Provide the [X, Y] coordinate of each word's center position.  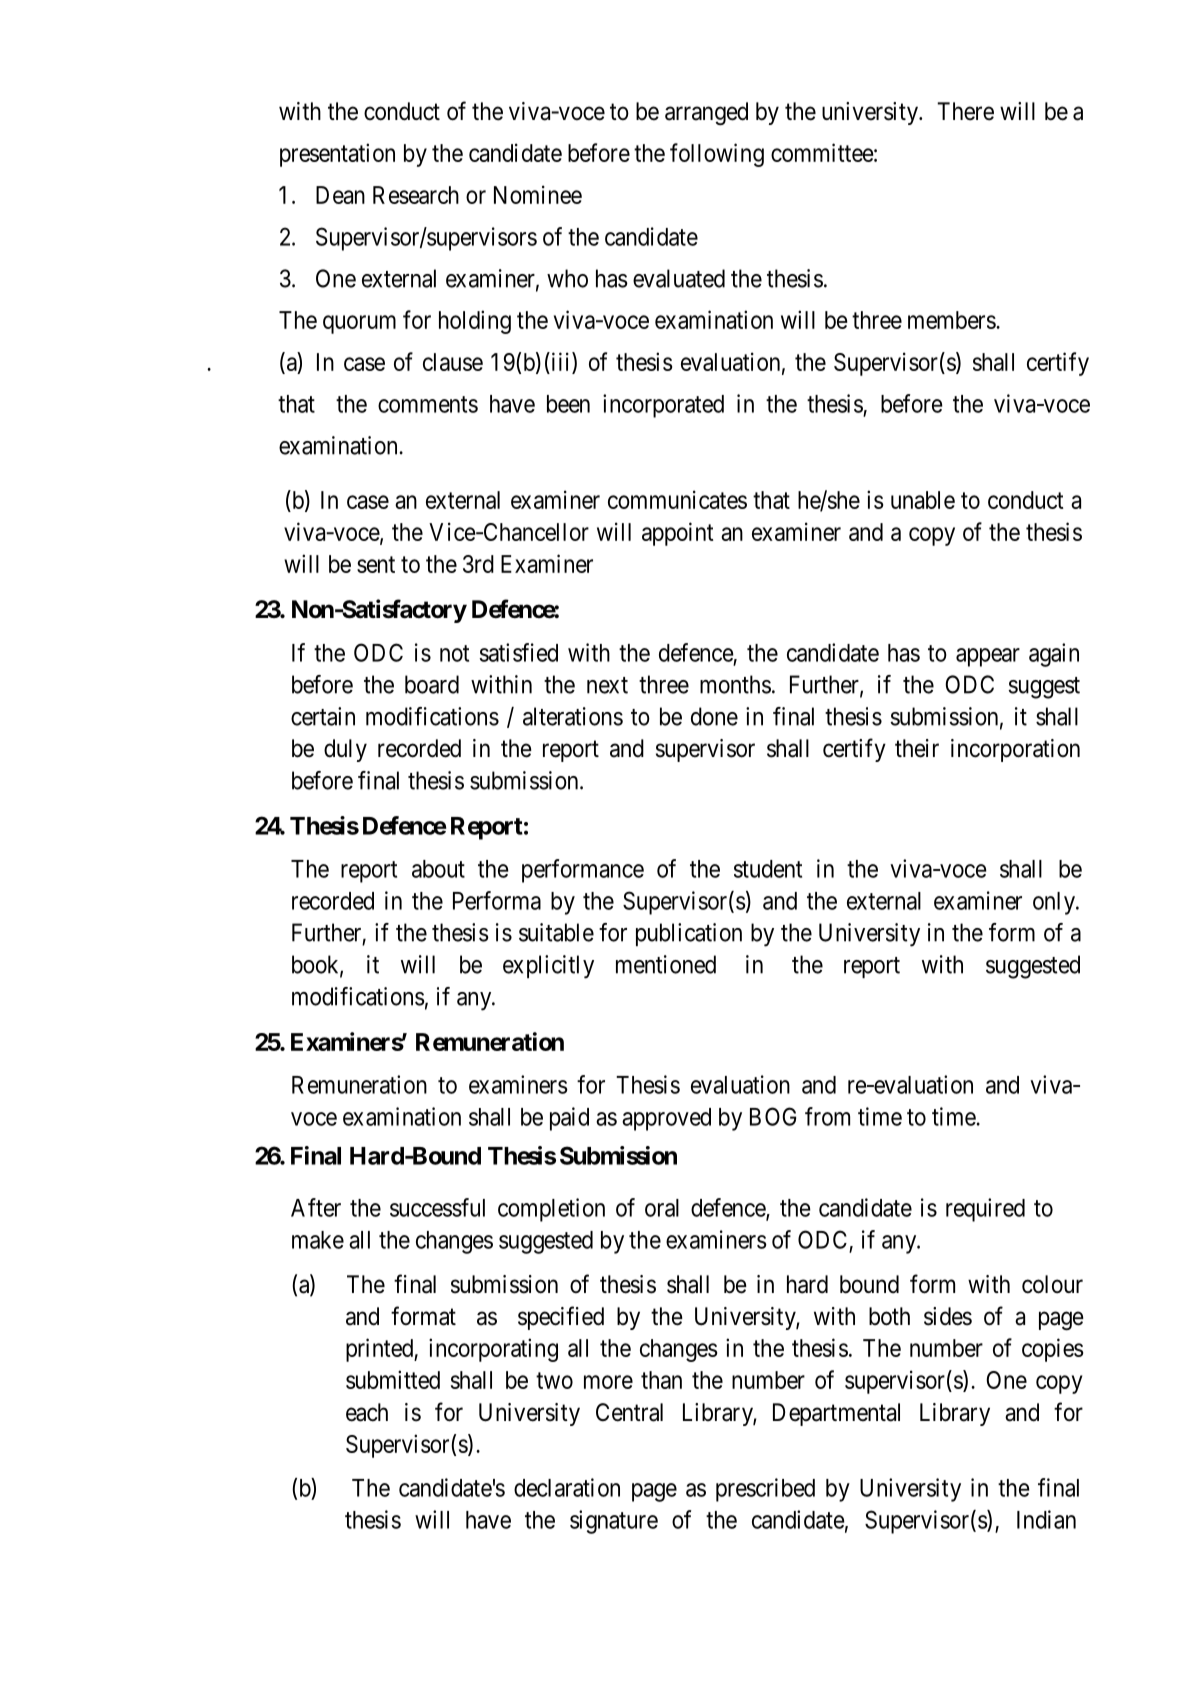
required [985, 1210]
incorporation [1015, 750]
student [768, 869]
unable [923, 500]
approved [666, 1119]
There [965, 111]
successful [437, 1207]
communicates [677, 499]
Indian [1046, 1519]
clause [453, 362]
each [367, 1412]
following [717, 155]
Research [416, 195]
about [438, 869]
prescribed [765, 1490]
